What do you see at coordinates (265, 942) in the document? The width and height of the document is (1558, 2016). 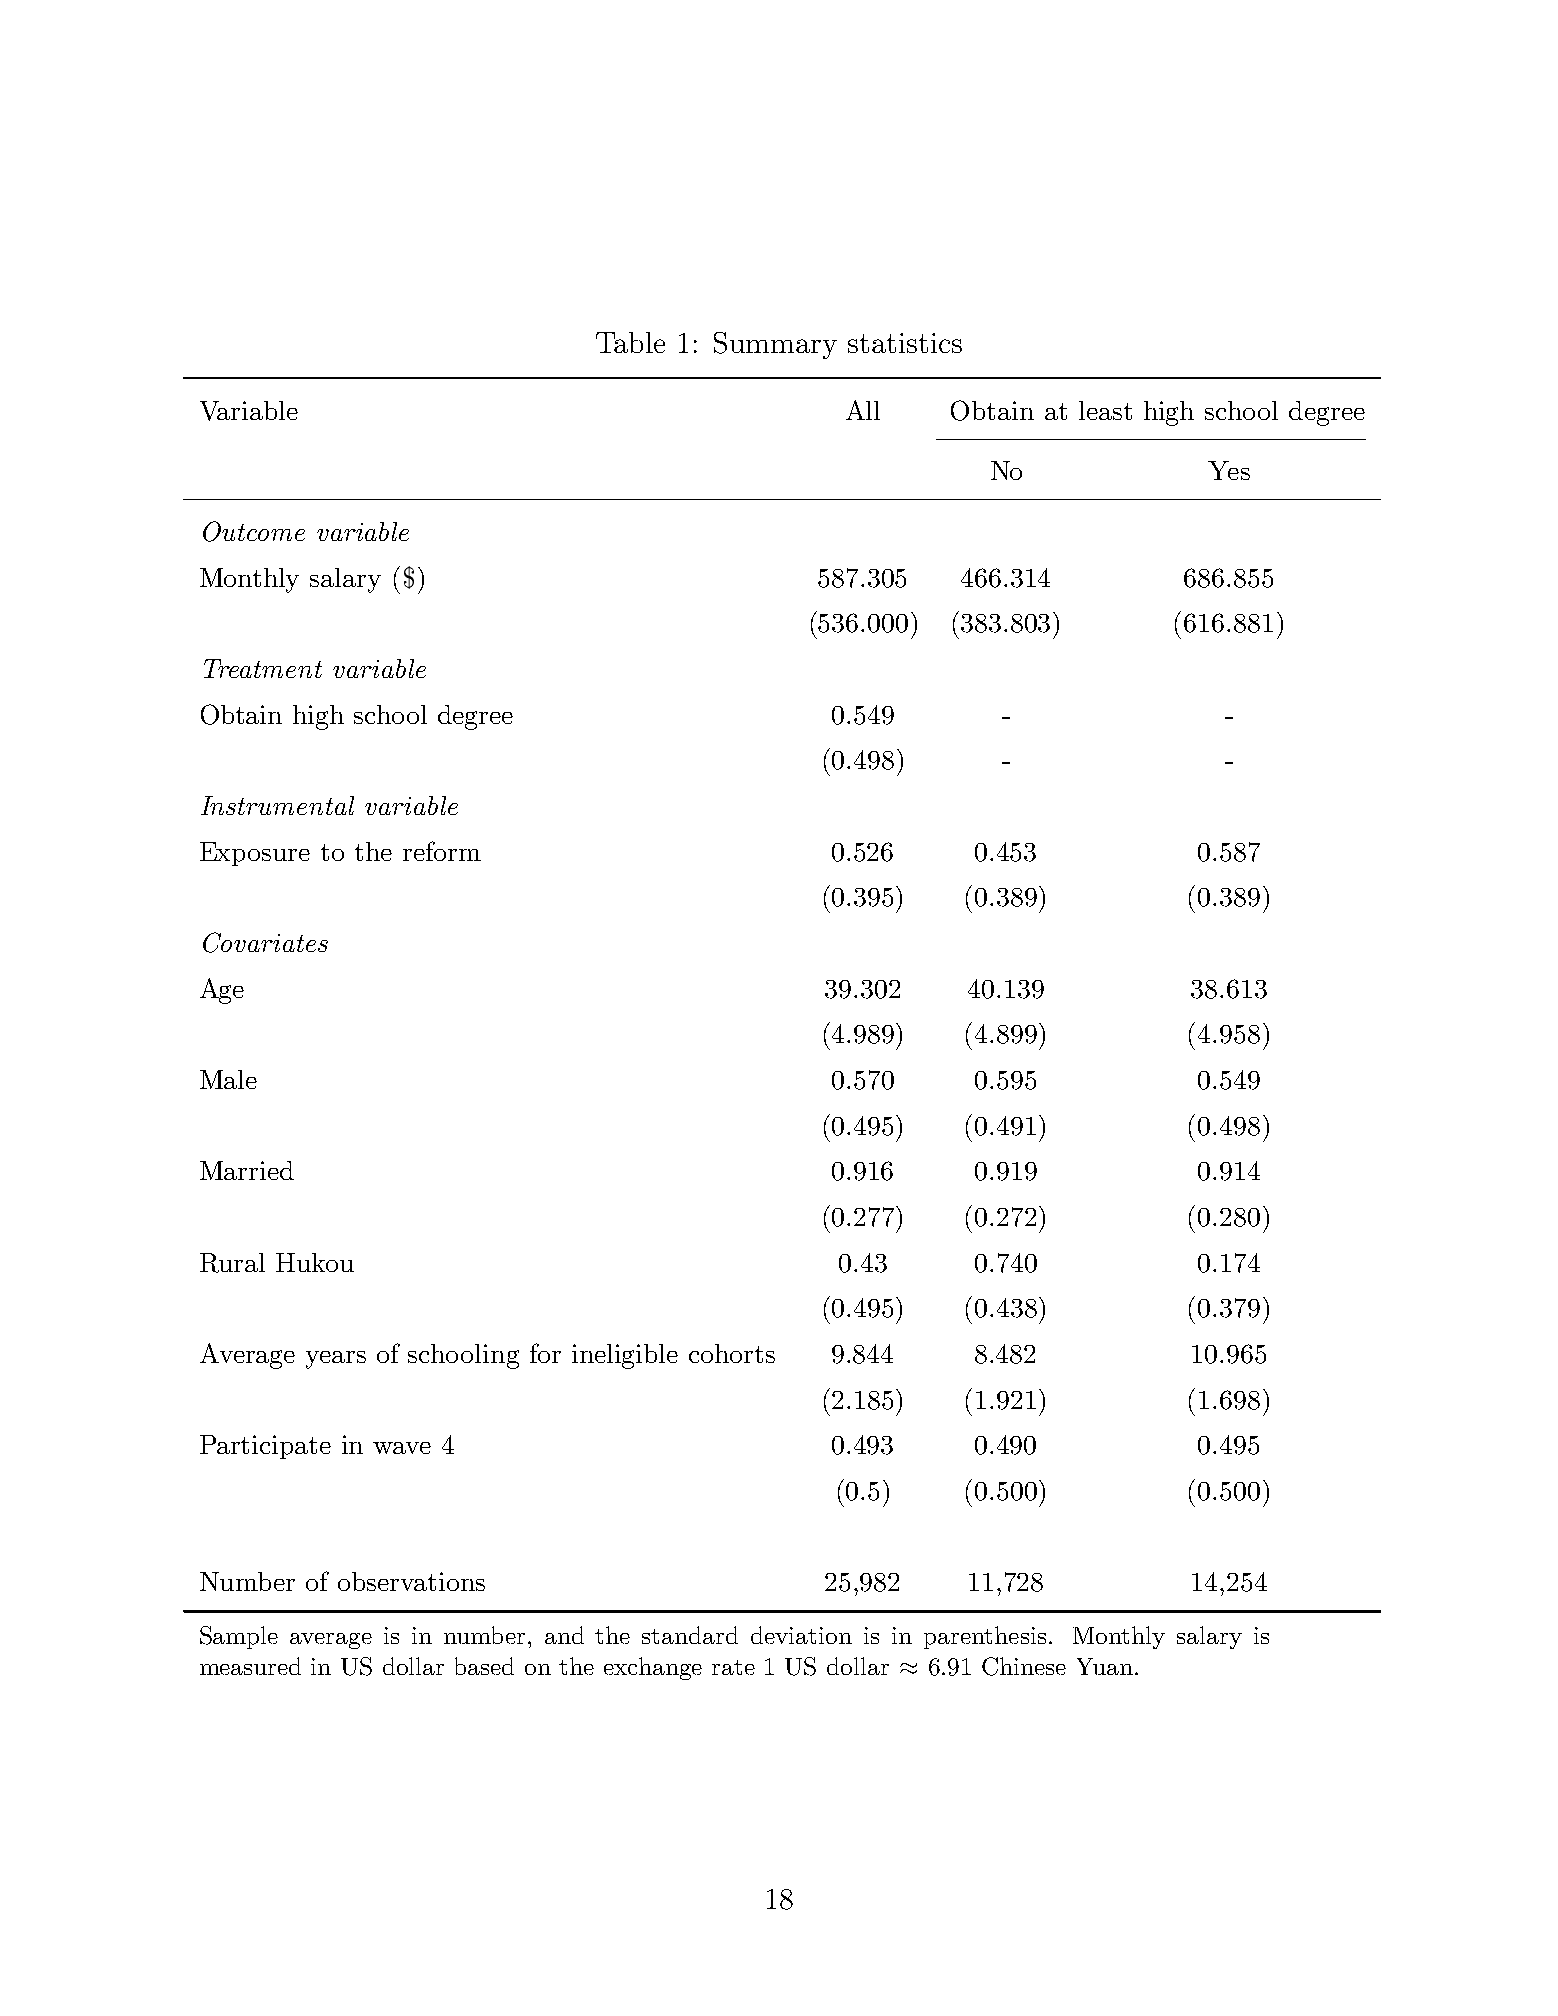 I see `Covariates` at bounding box center [265, 942].
